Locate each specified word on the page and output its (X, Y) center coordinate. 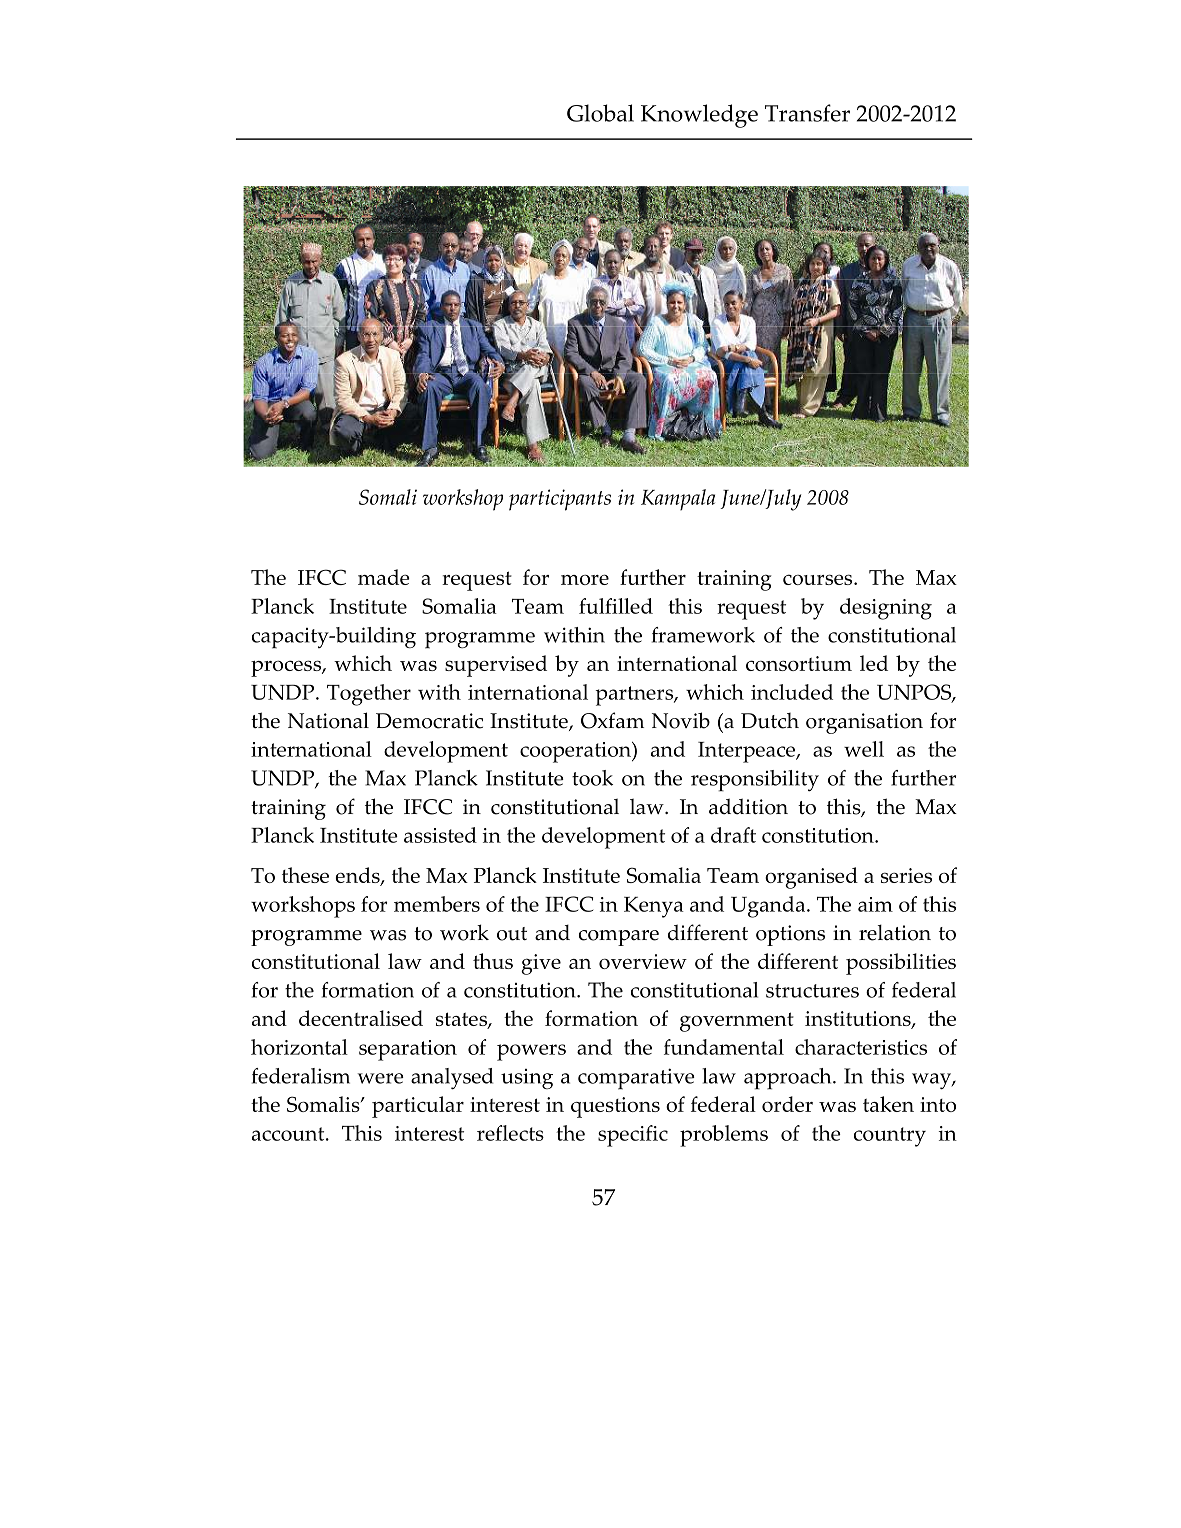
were (381, 1078)
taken (888, 1104)
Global (600, 113)
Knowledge (699, 116)
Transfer (807, 113)
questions (615, 1107)
